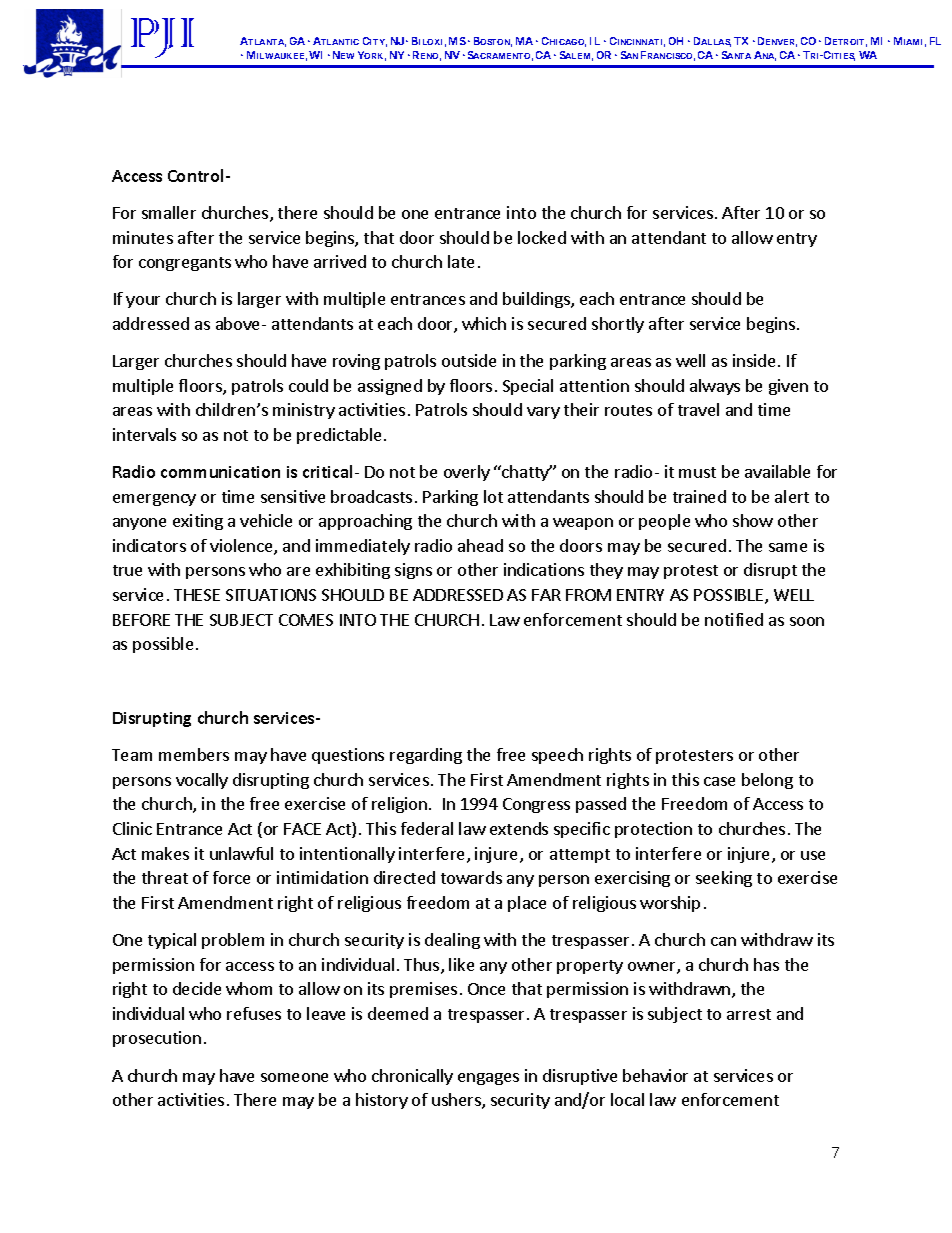 The width and height of the screenshot is (952, 1233). I want to click on BEFORE, so click(141, 620).
